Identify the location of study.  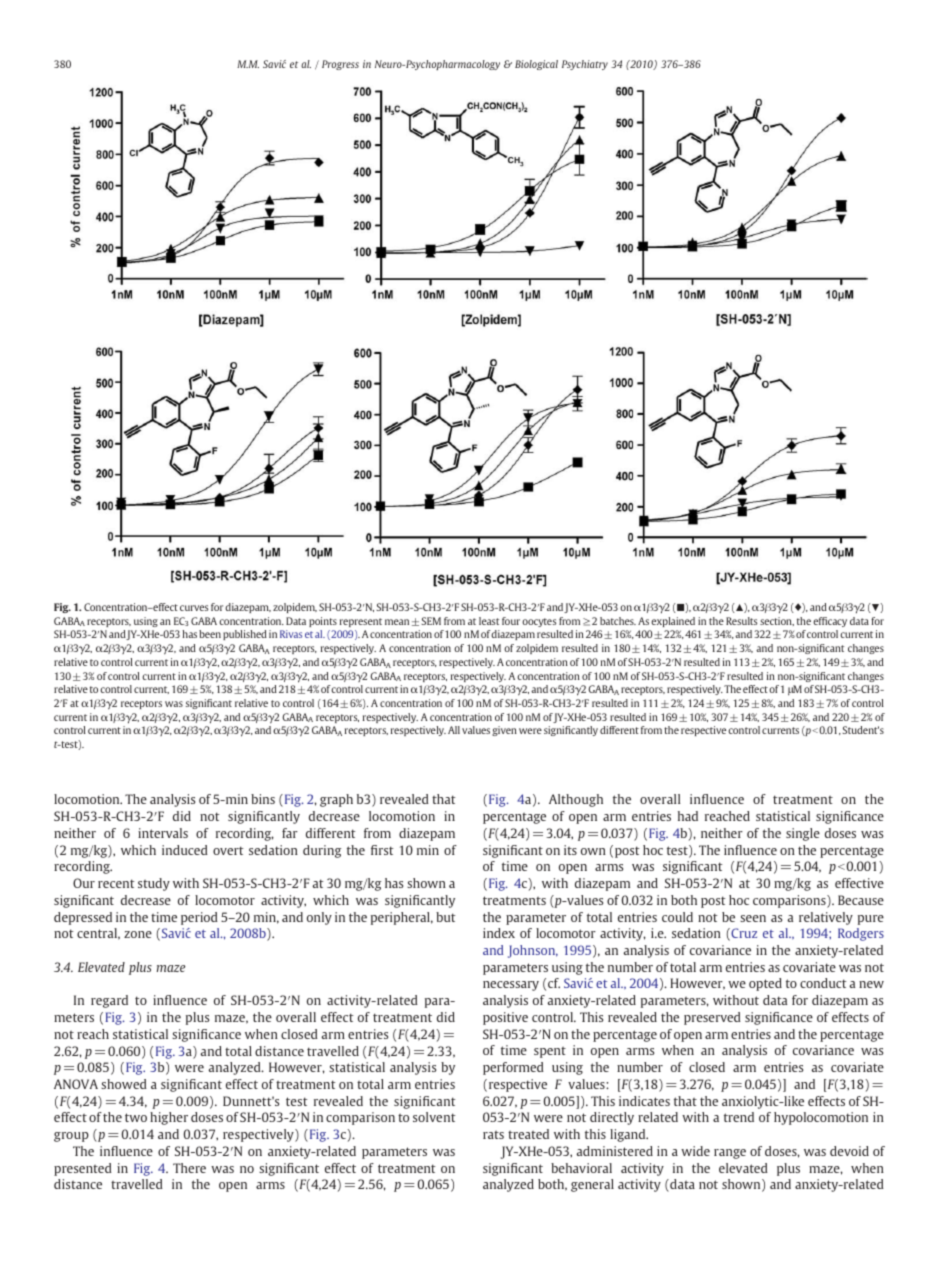
(154, 884).
